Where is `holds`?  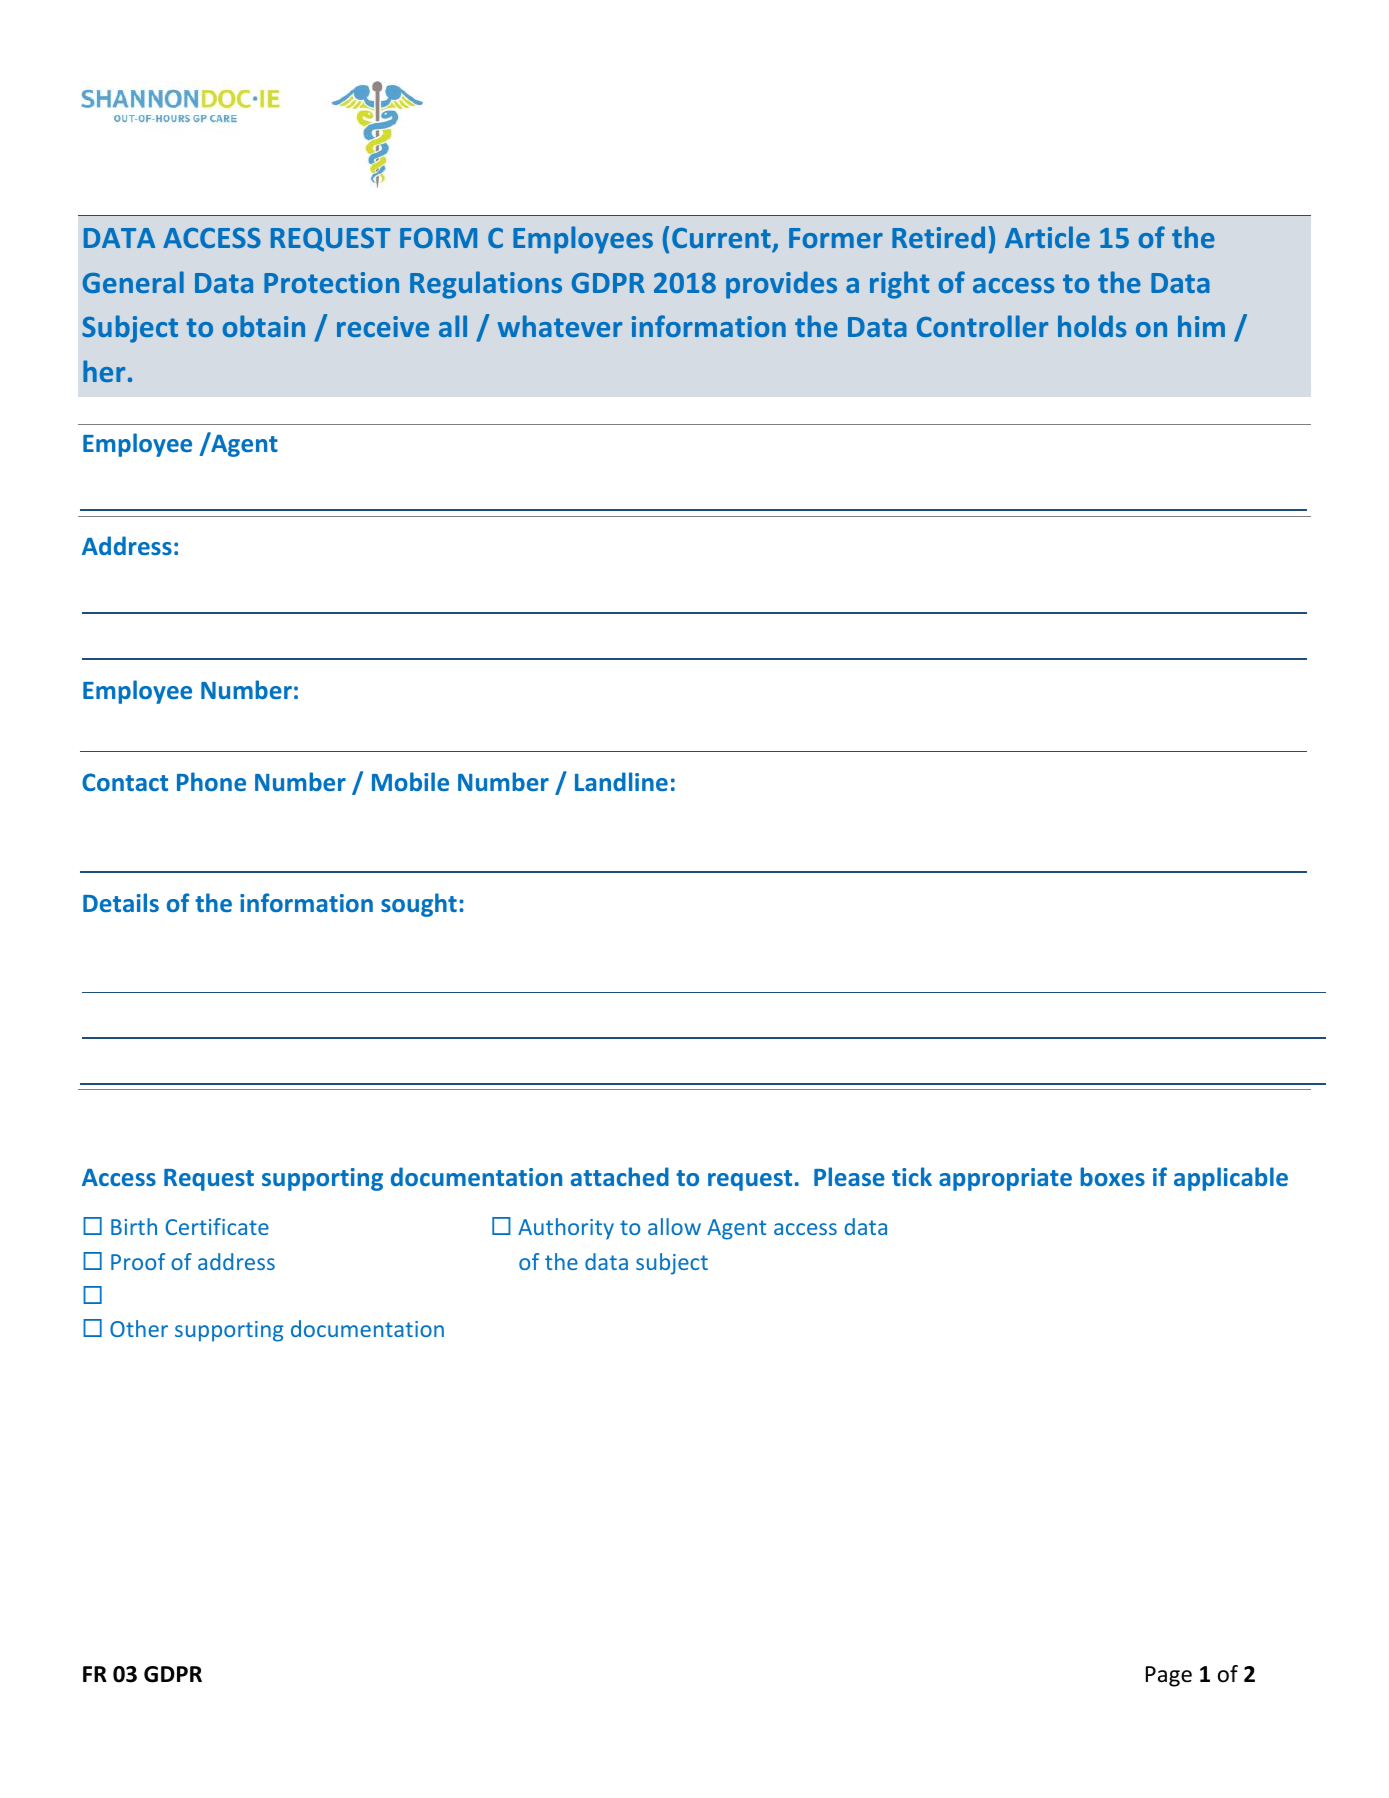
holds is located at coordinates (1092, 326).
